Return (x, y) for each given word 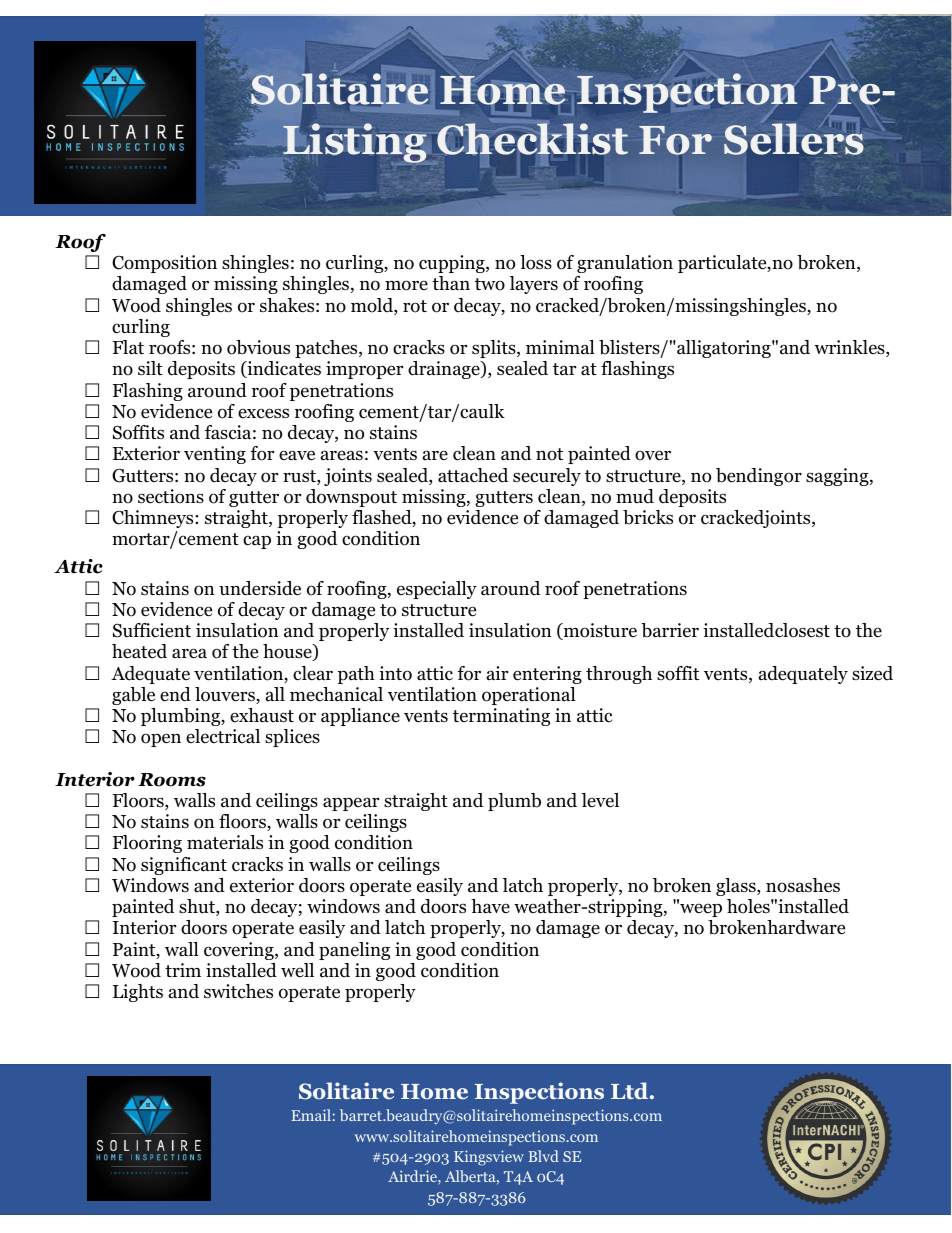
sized (872, 673)
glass (737, 887)
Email (312, 1115)
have (490, 906)
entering (547, 675)
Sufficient (152, 630)
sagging (838, 477)
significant (184, 866)
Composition (164, 264)
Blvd (543, 1156)
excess (263, 413)
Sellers (794, 138)
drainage (445, 370)
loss (536, 262)
